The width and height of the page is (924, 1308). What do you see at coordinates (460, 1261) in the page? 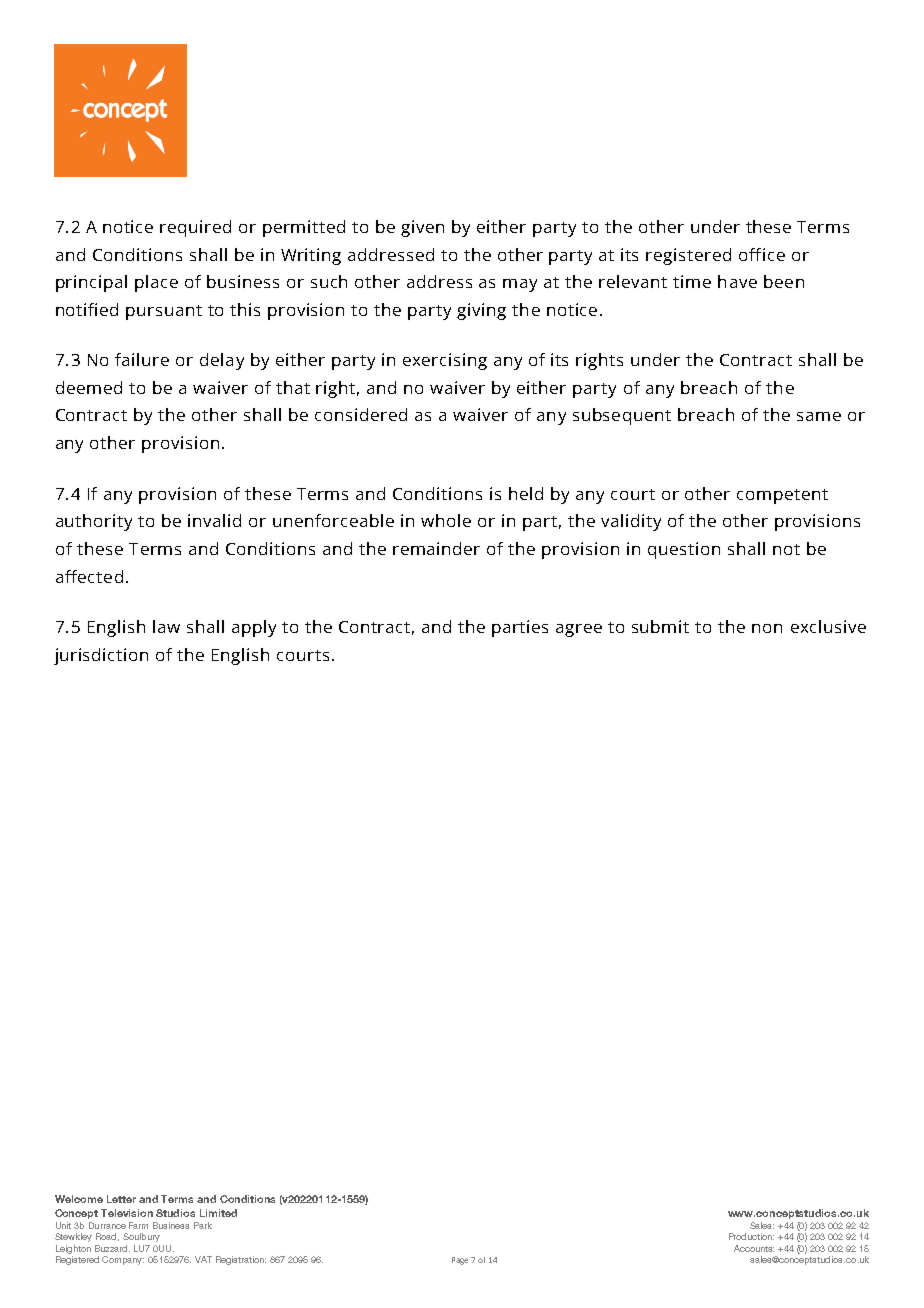
I see `Page` at bounding box center [460, 1261].
